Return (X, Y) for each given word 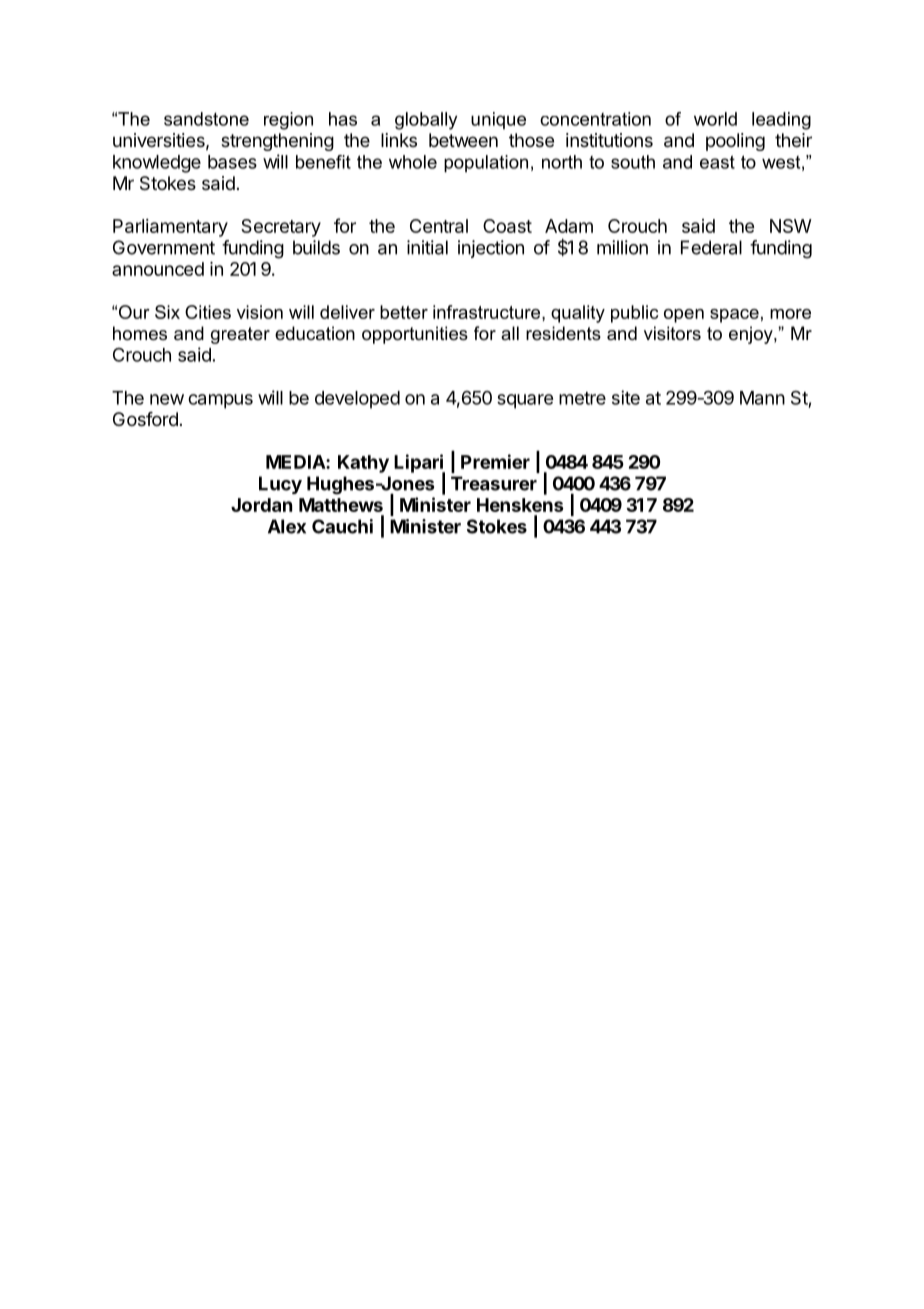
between (463, 140)
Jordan (261, 505)
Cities (208, 312)
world (715, 119)
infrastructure (488, 312)
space (734, 316)
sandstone (206, 119)
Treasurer (494, 483)
